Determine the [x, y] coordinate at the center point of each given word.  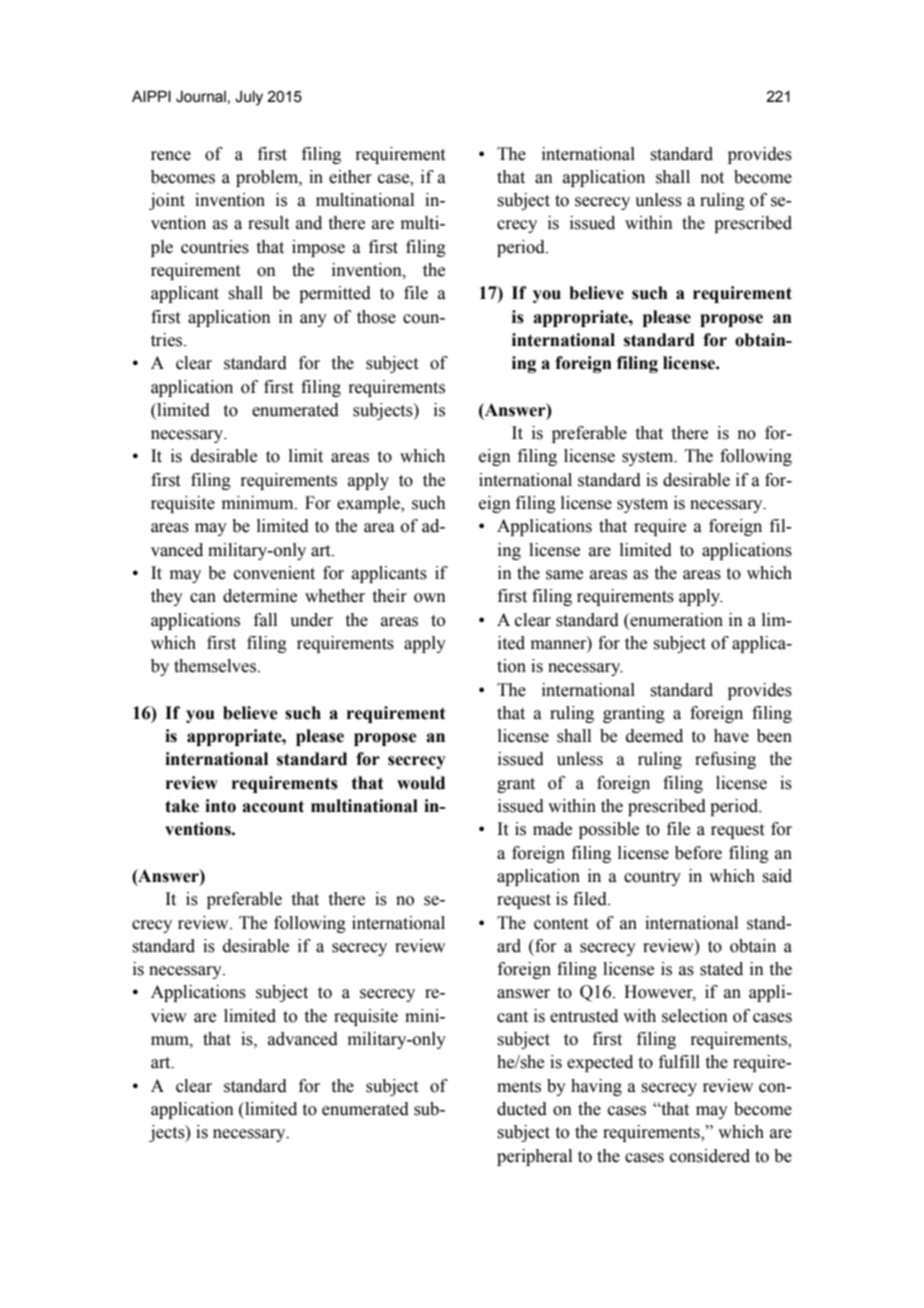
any [313, 320]
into [220, 806]
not [712, 178]
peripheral [534, 1157]
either [350, 177]
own [430, 598]
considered [710, 1156]
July [249, 98]
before [698, 853]
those [376, 317]
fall [265, 620]
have [731, 736]
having [596, 1087]
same [564, 575]
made [552, 829]
